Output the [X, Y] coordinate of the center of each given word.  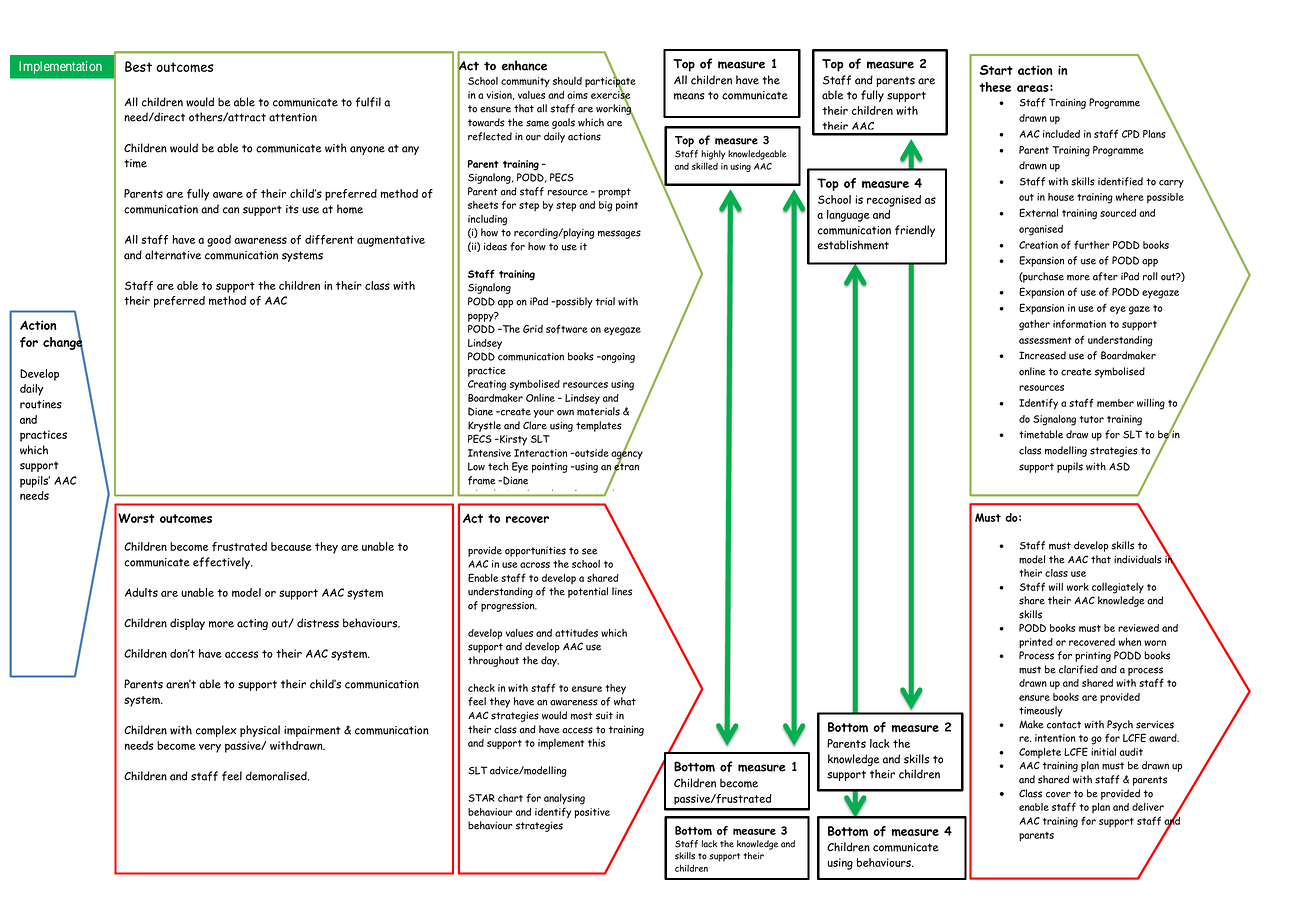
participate [610, 82]
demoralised [277, 776]
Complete [1040, 753]
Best [138, 66]
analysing [564, 799]
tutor [1091, 419]
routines [41, 404]
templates [599, 426]
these [995, 87]
